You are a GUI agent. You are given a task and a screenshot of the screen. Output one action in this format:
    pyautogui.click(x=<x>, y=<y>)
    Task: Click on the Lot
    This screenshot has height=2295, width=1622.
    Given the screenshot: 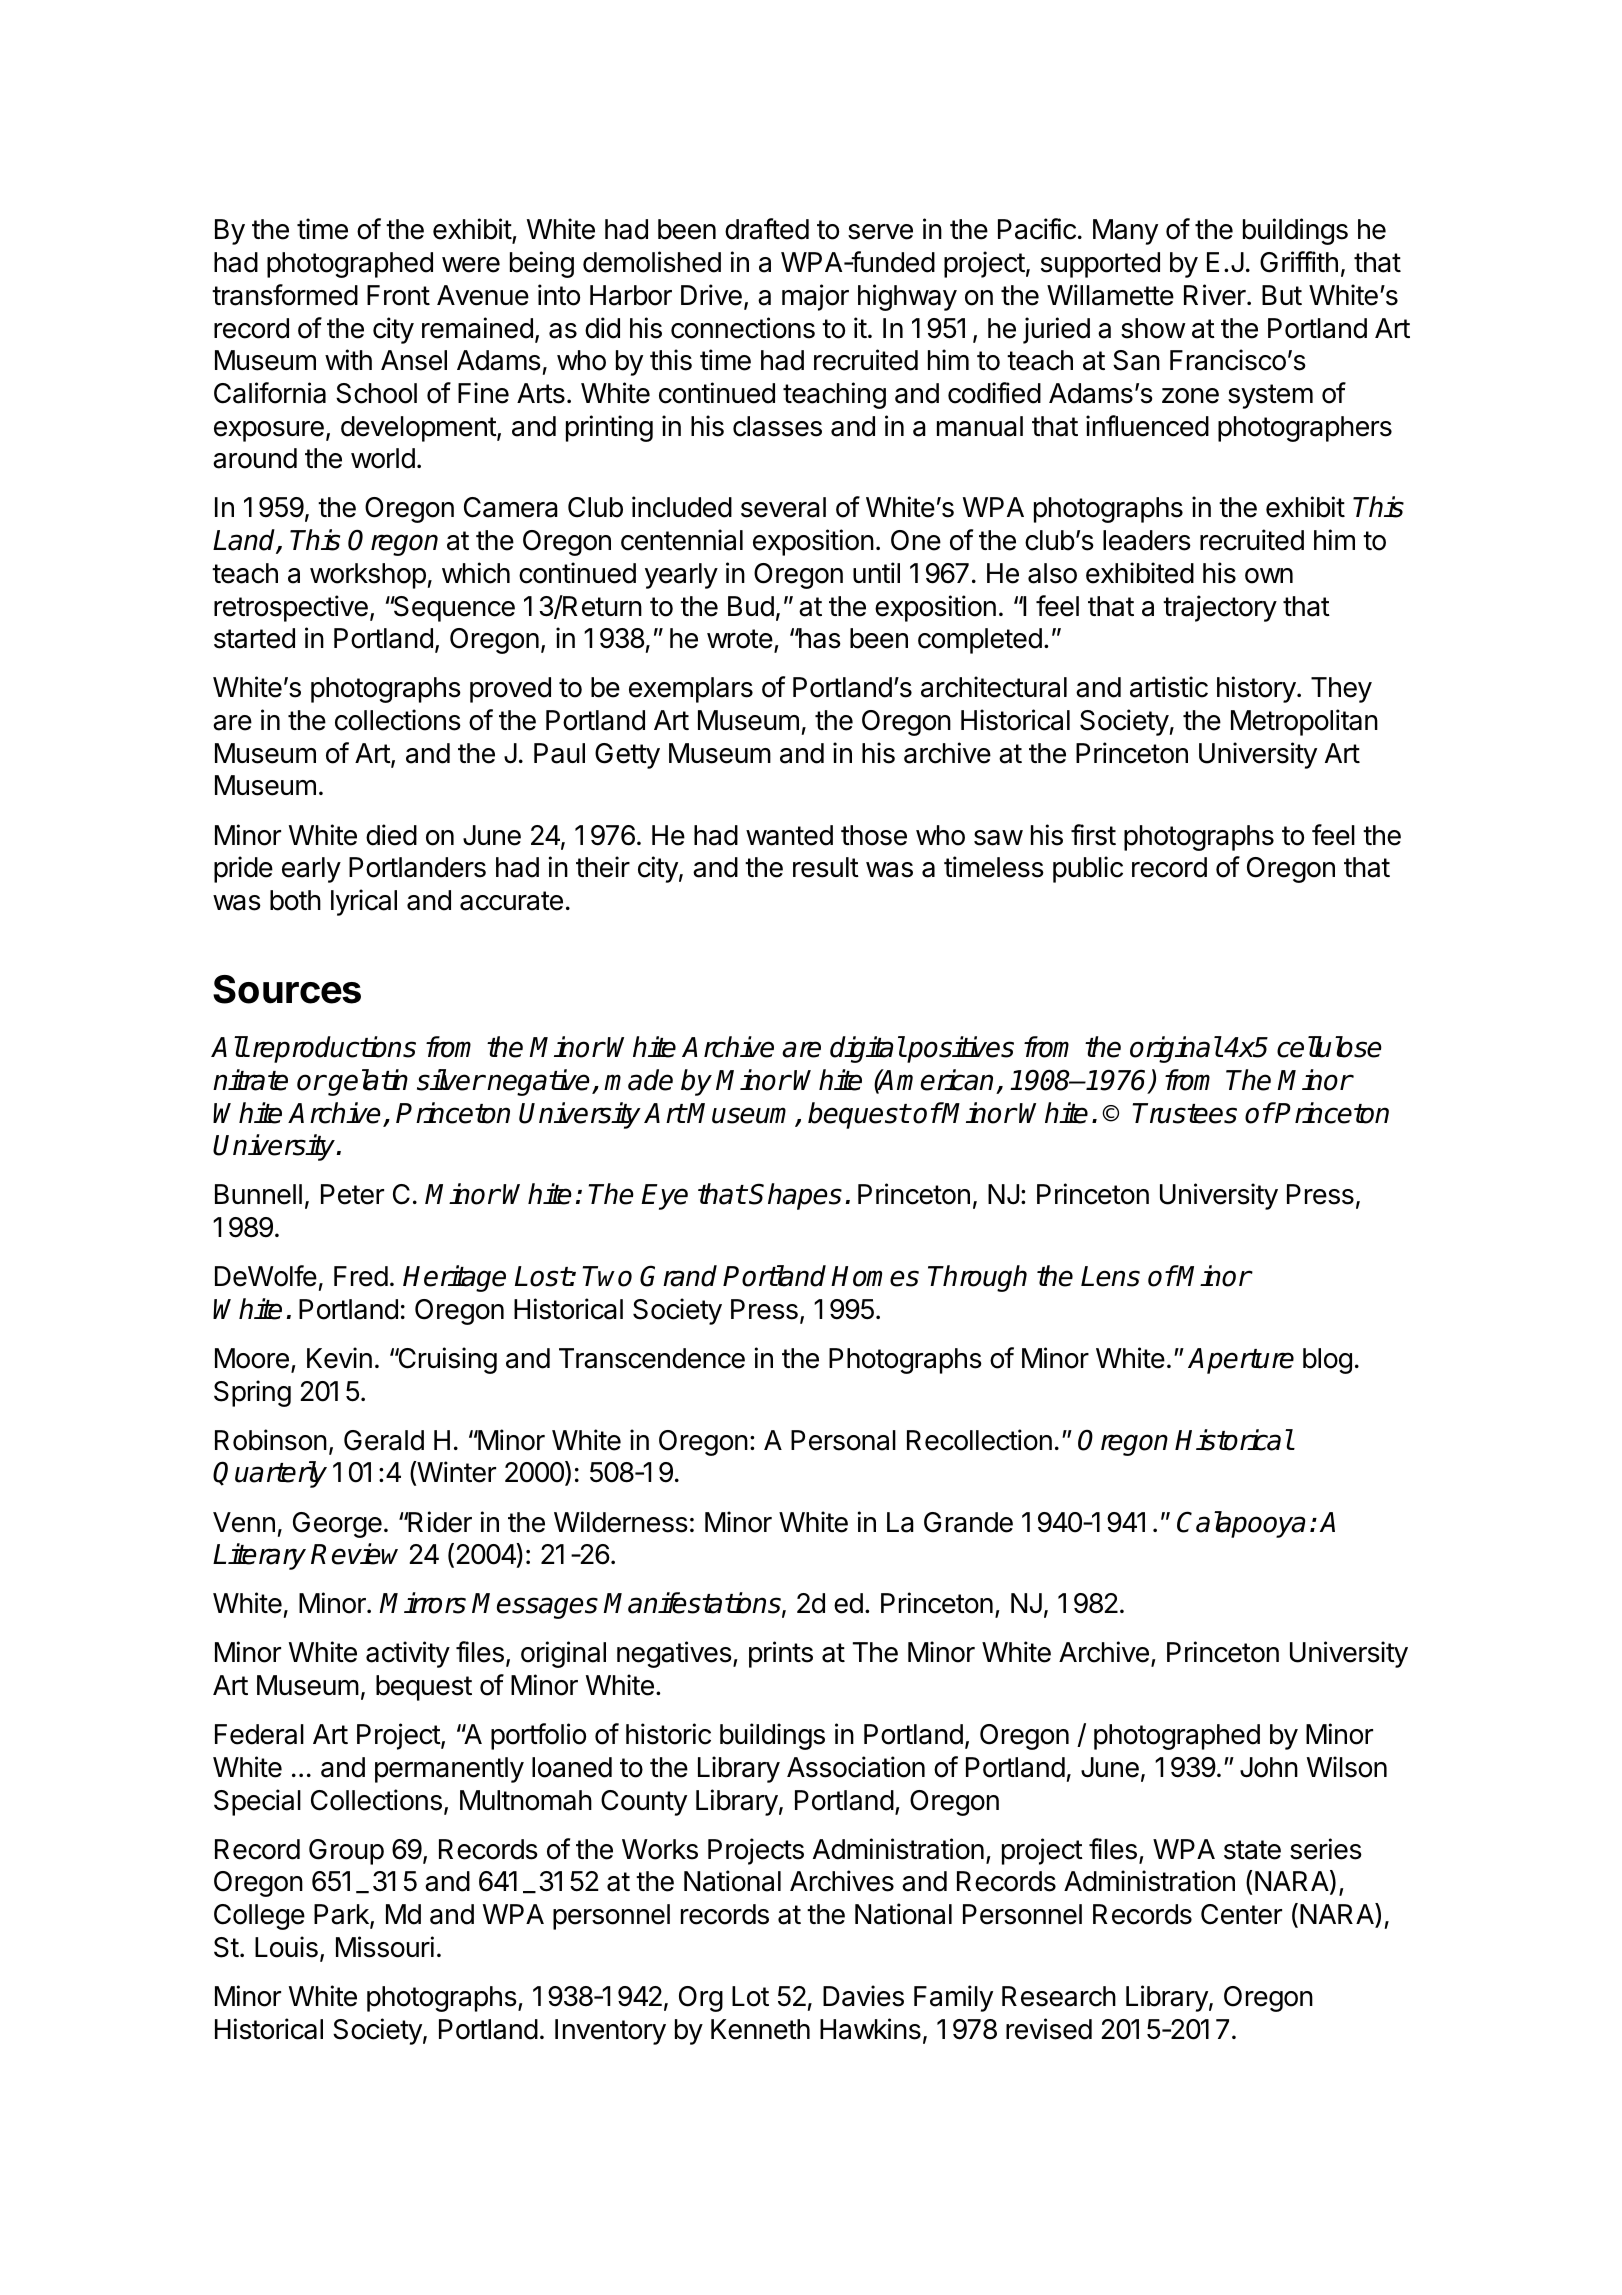 What is the action you would take?
    pyautogui.click(x=750, y=1996)
